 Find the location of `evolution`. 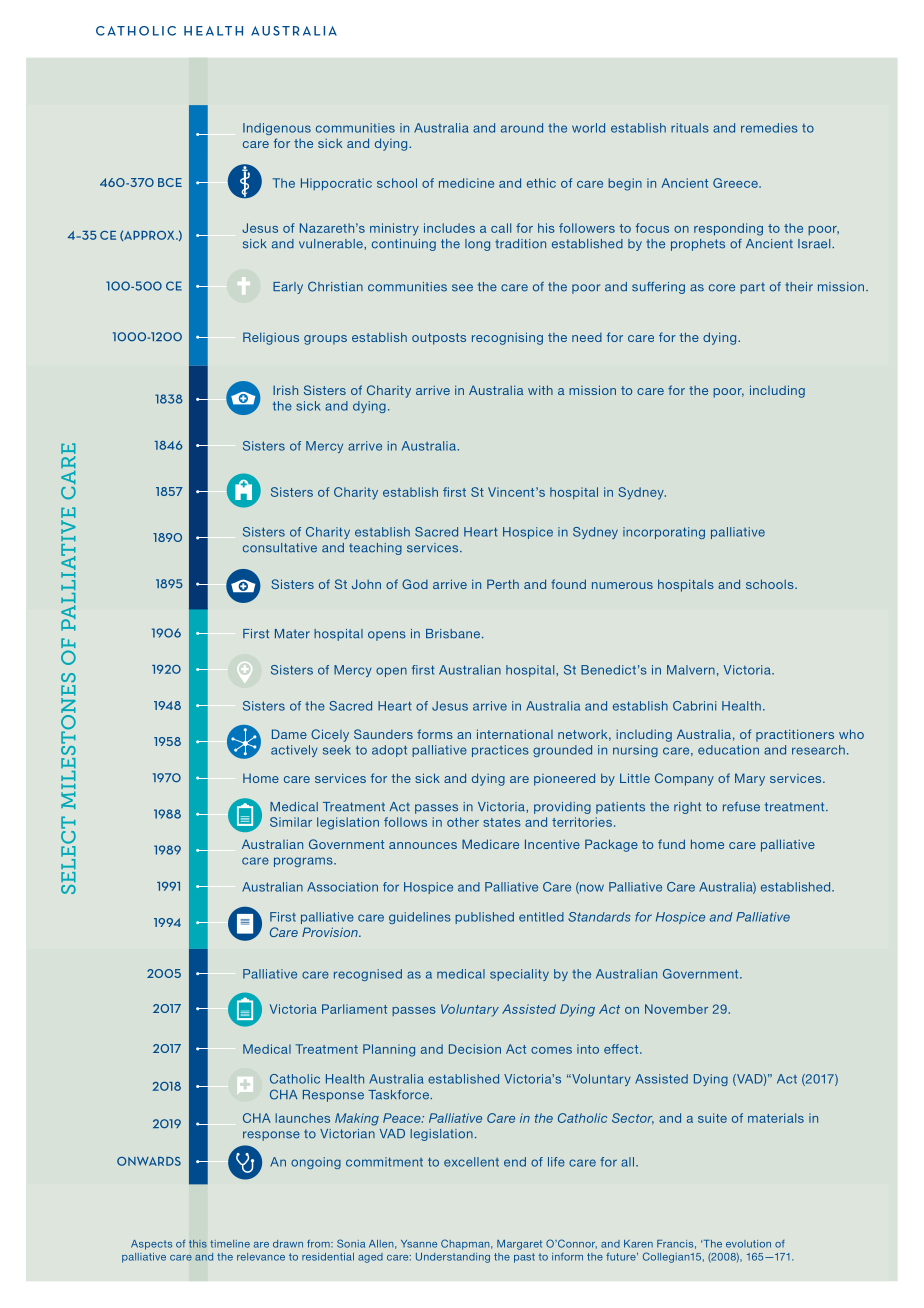

evolution is located at coordinates (748, 1244).
